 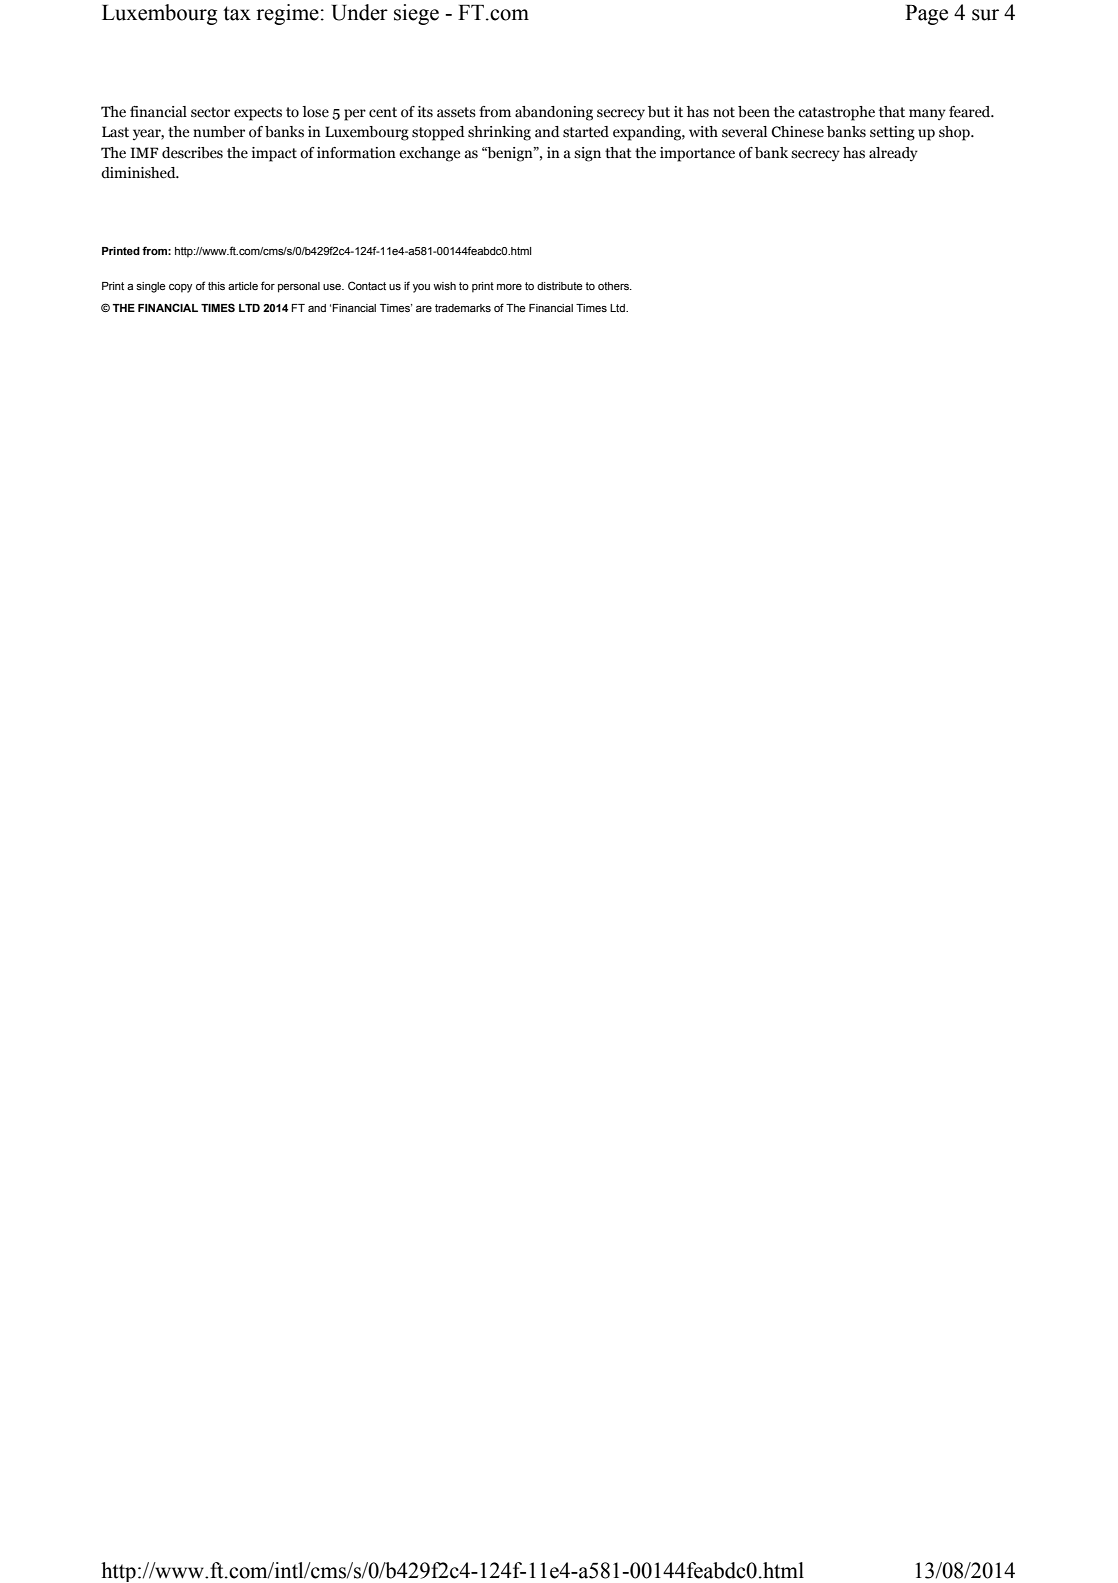 I want to click on describes, so click(x=192, y=153).
